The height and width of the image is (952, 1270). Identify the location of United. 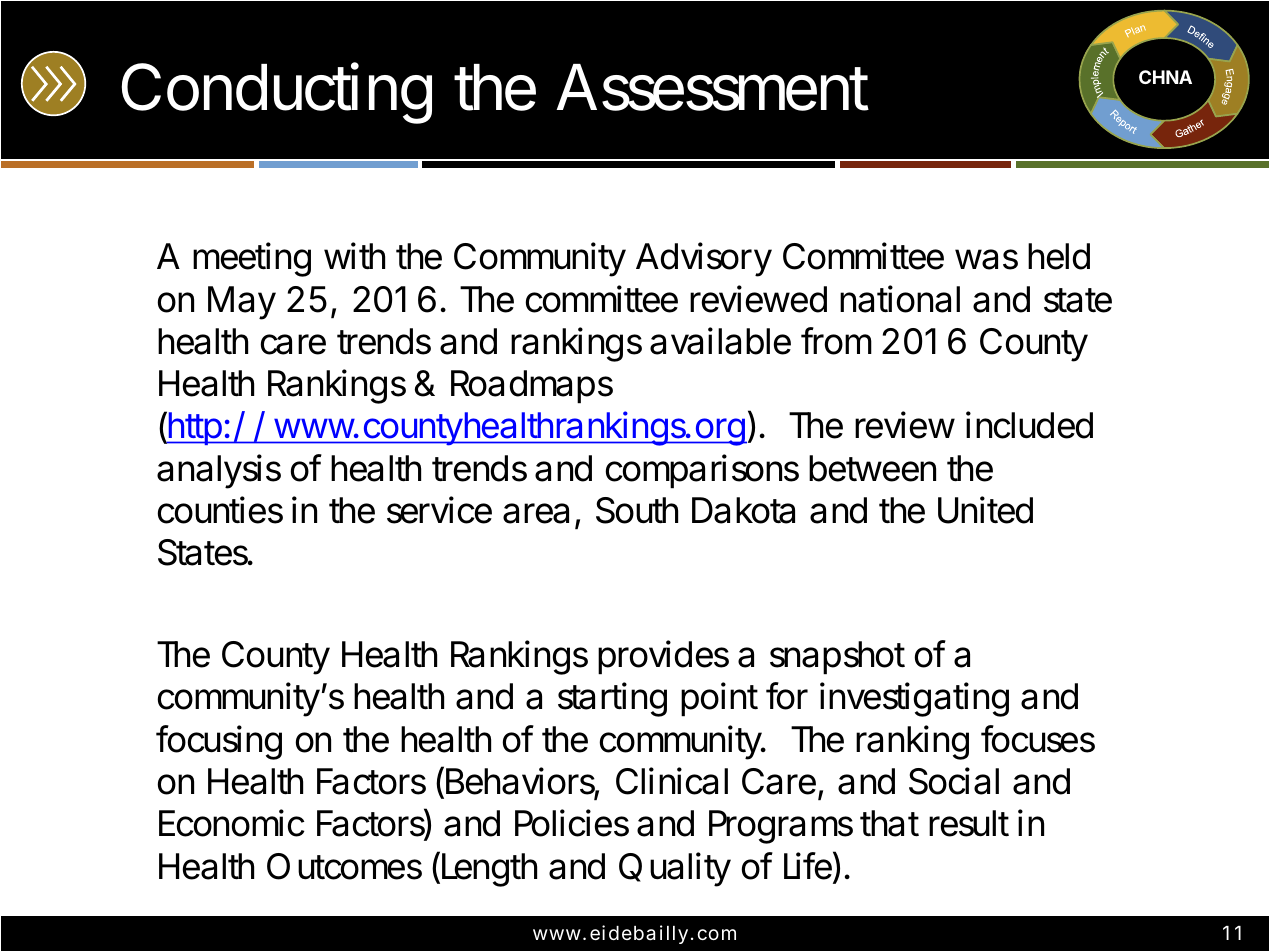
(985, 510).
